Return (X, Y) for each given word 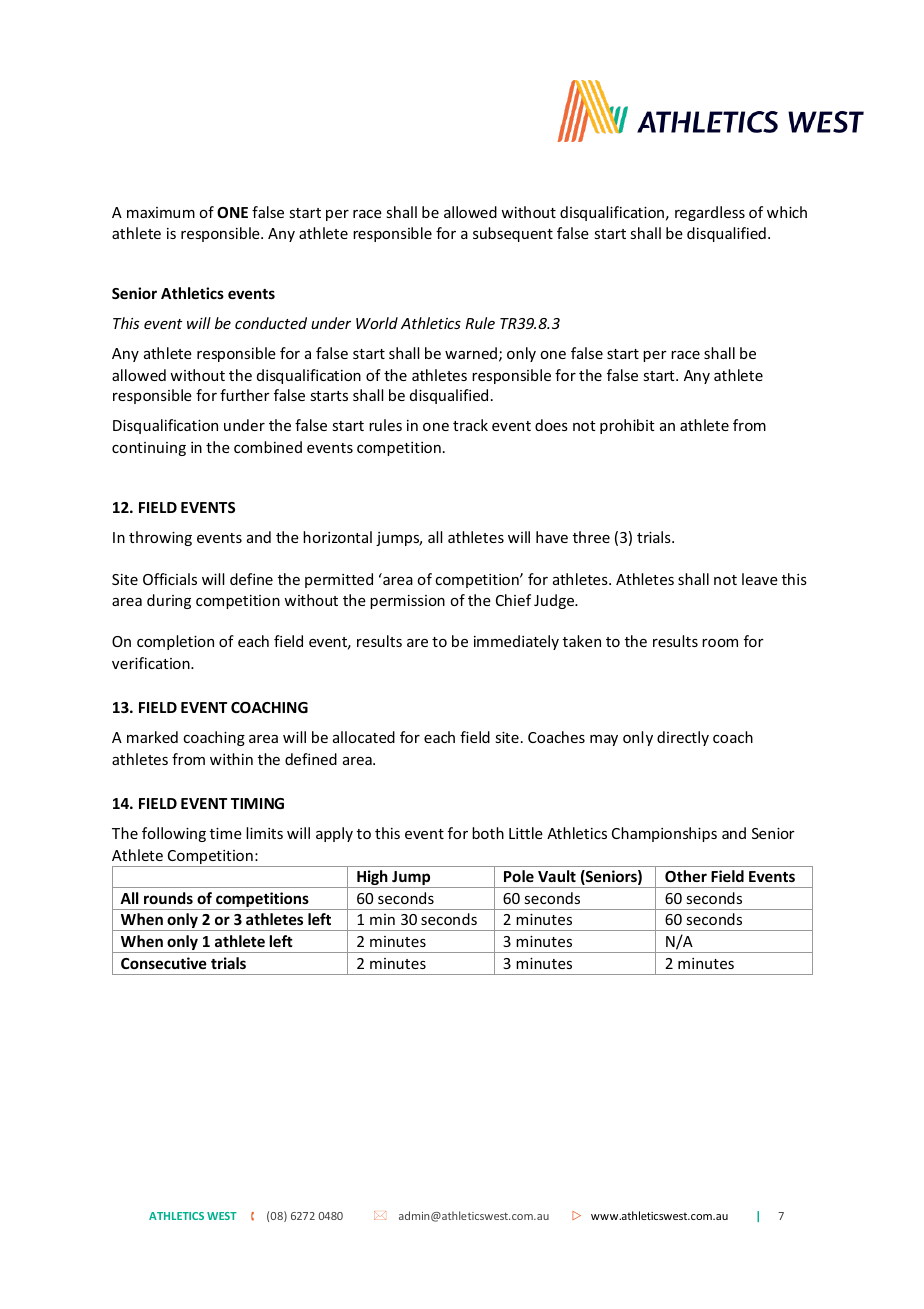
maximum (161, 212)
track (470, 425)
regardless (710, 213)
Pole (519, 876)
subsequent (513, 234)
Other (686, 876)
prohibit (627, 426)
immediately (516, 642)
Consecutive (164, 963)
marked (152, 737)
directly (683, 738)
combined (268, 447)
